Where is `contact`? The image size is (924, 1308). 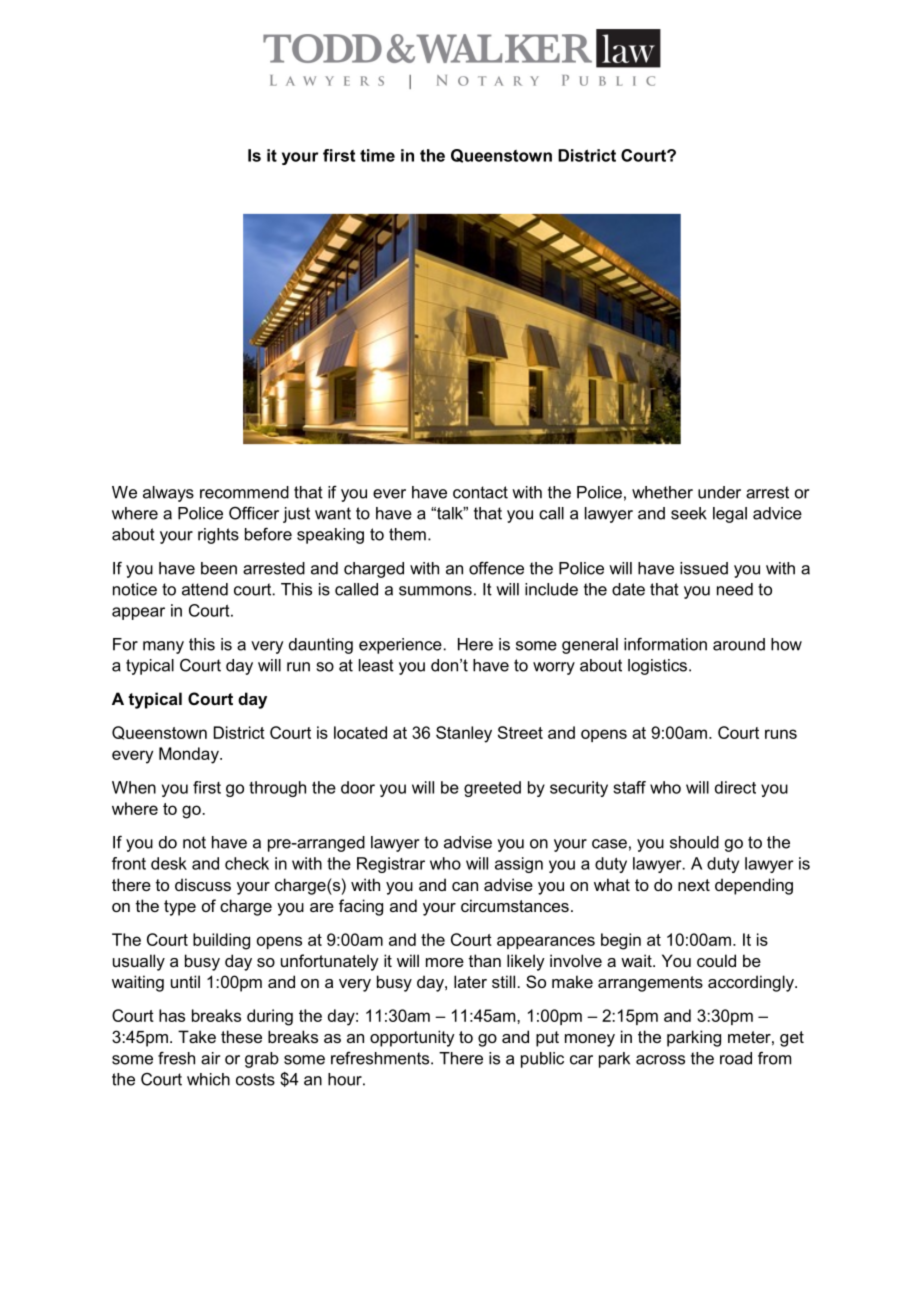 contact is located at coordinates (480, 492).
